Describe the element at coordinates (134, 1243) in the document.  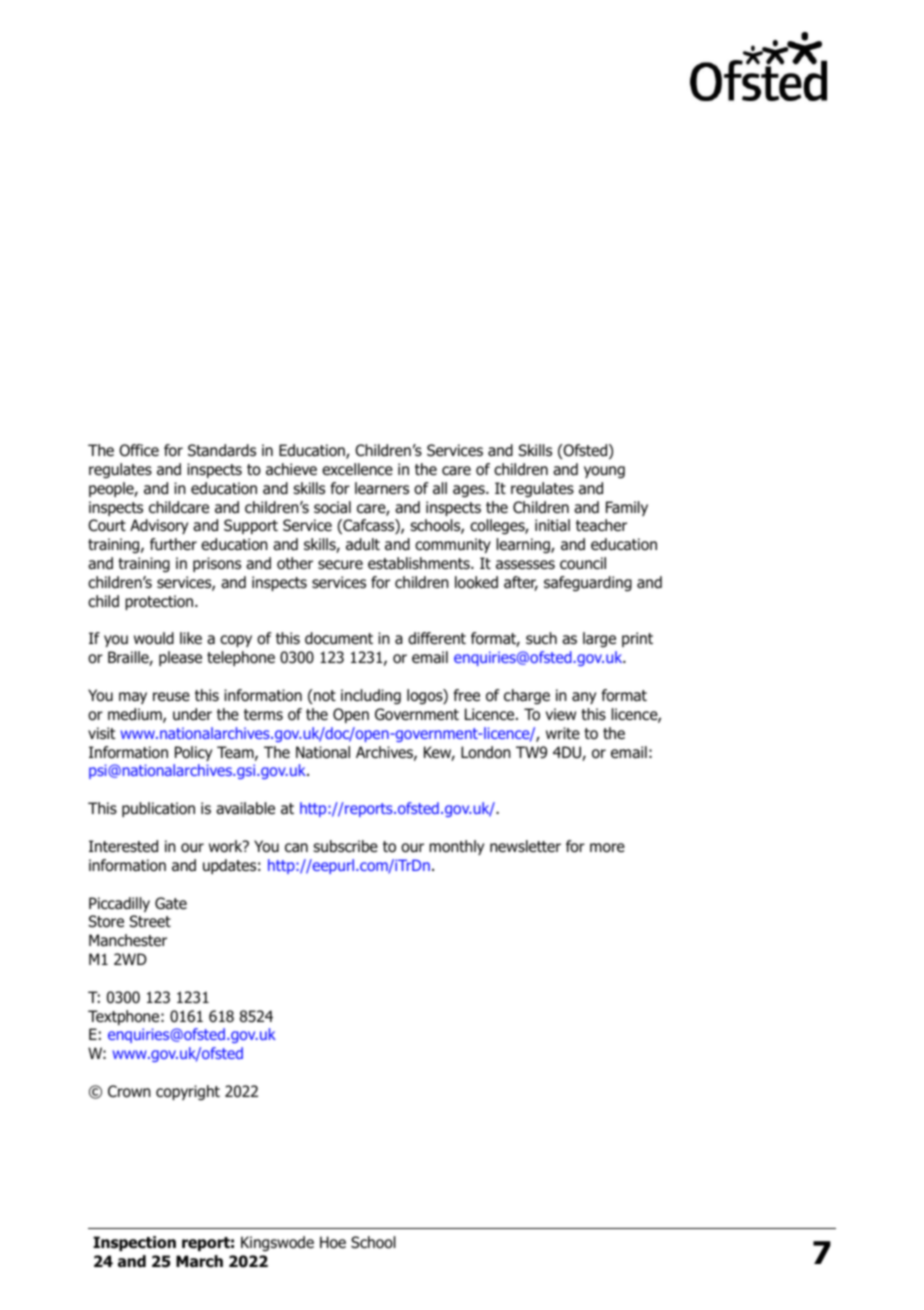
I see `Inspection` at that location.
